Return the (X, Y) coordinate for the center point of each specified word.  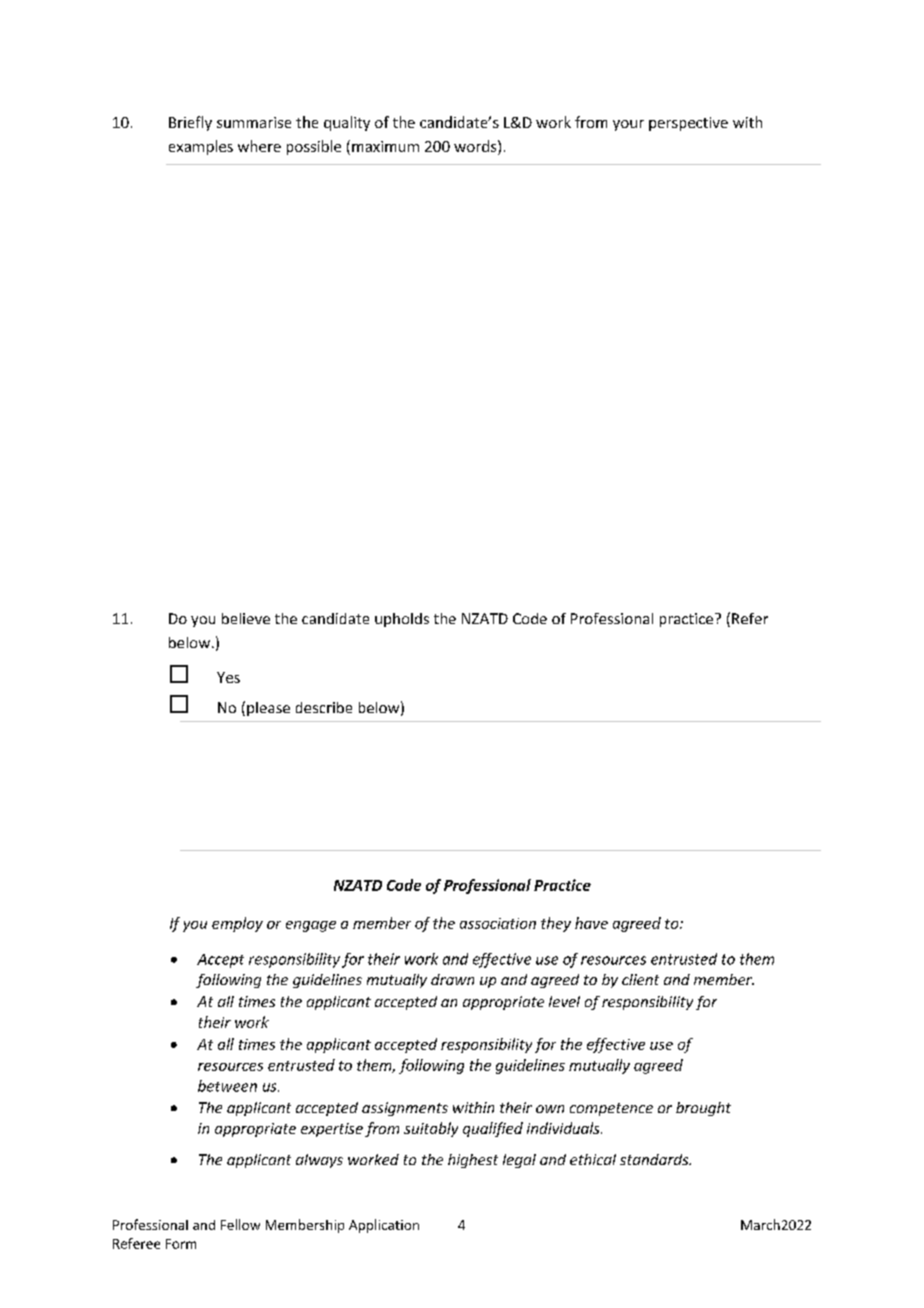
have (591, 923)
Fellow (240, 1224)
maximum (385, 146)
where (259, 146)
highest (473, 1161)
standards (655, 1159)
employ (237, 924)
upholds (402, 620)
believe (246, 618)
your (628, 125)
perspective (688, 124)
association (498, 923)
